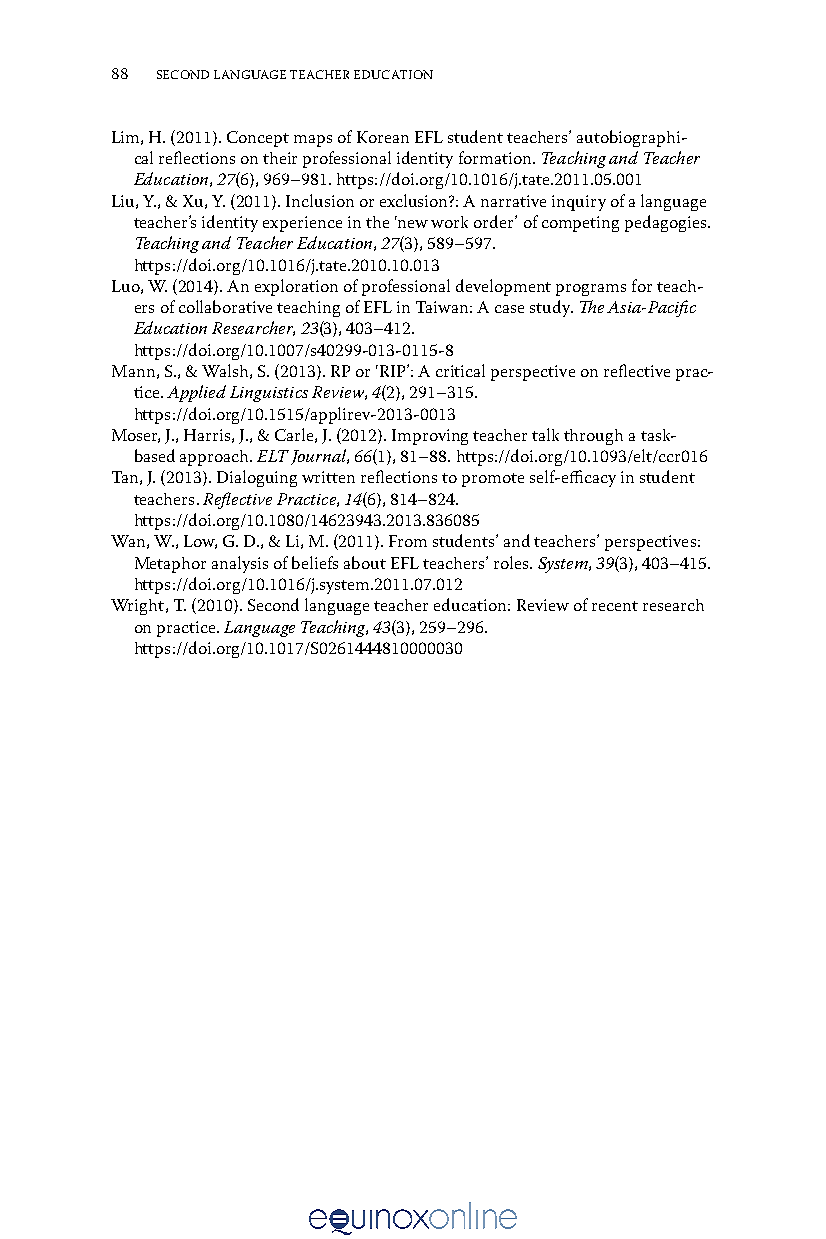 The height and width of the screenshot is (1239, 826). What do you see at coordinates (593, 437) in the screenshot?
I see `through` at bounding box center [593, 437].
